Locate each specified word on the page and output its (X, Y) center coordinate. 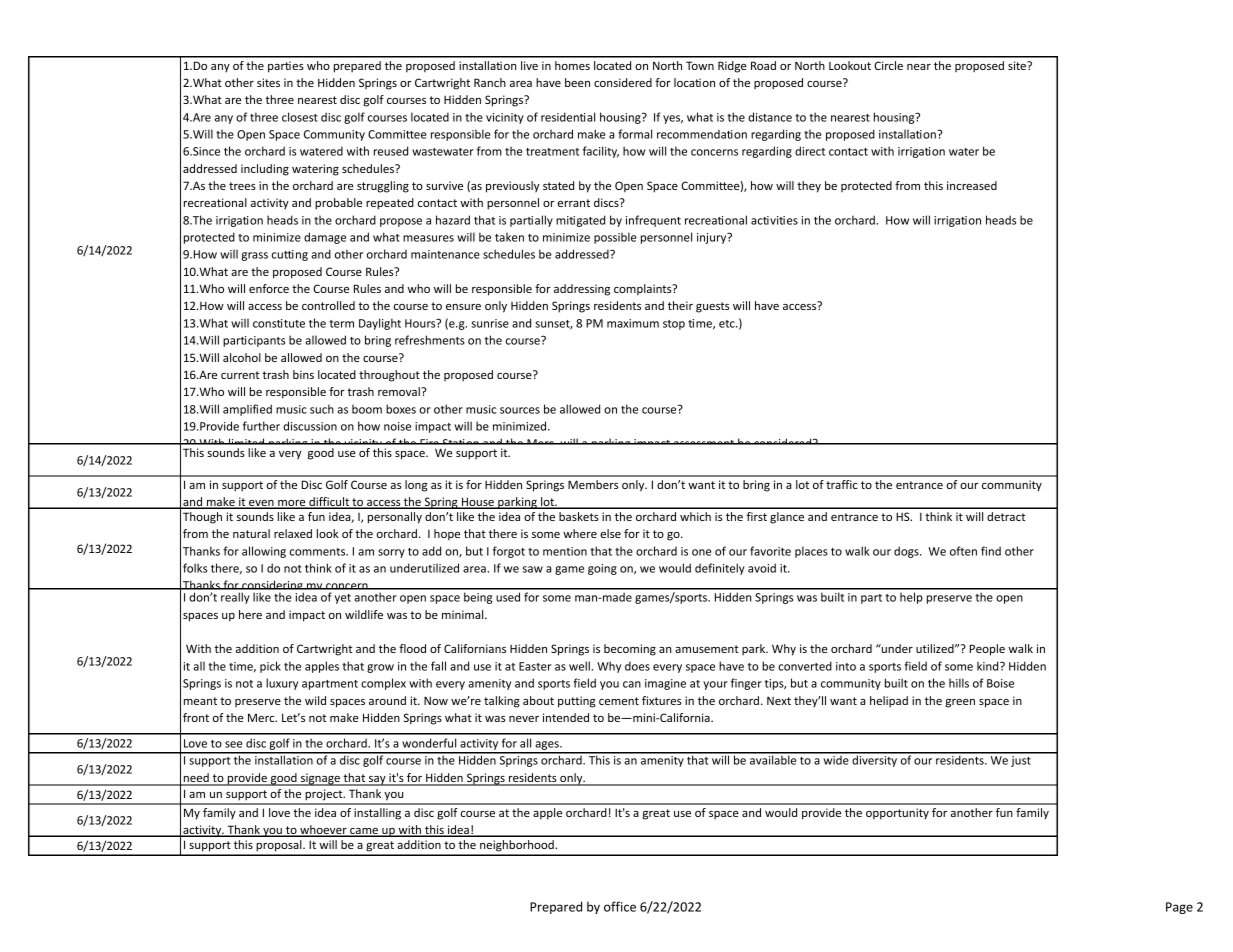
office (620, 906)
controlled (328, 305)
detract (1006, 516)
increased (972, 185)
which (695, 516)
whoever (323, 831)
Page (1179, 908)
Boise (1000, 683)
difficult (329, 503)
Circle (888, 65)
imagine (665, 684)
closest (300, 117)
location (694, 82)
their (680, 305)
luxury (282, 684)
